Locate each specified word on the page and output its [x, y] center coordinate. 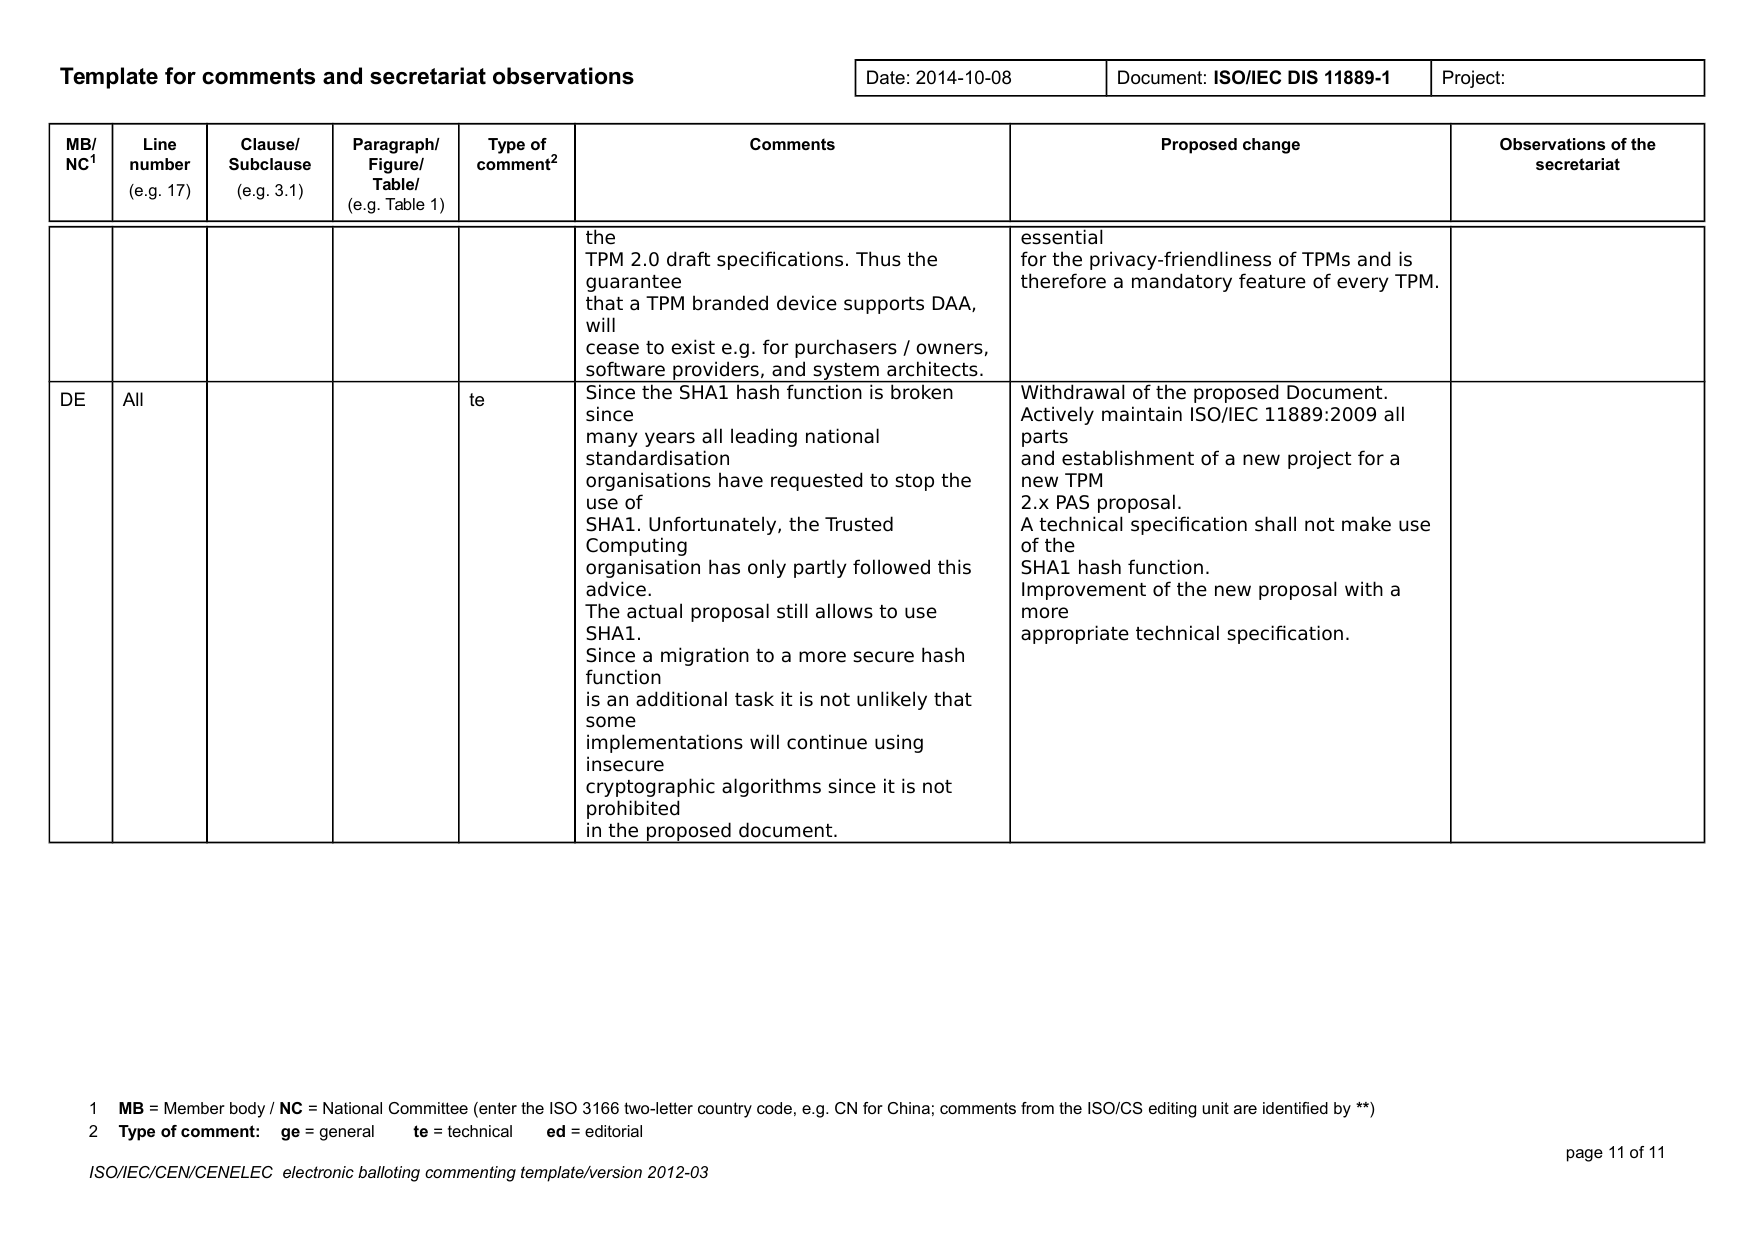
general [347, 1133]
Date [886, 77]
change [1271, 146]
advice [616, 589]
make [1366, 524]
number [160, 164]
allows [844, 611]
